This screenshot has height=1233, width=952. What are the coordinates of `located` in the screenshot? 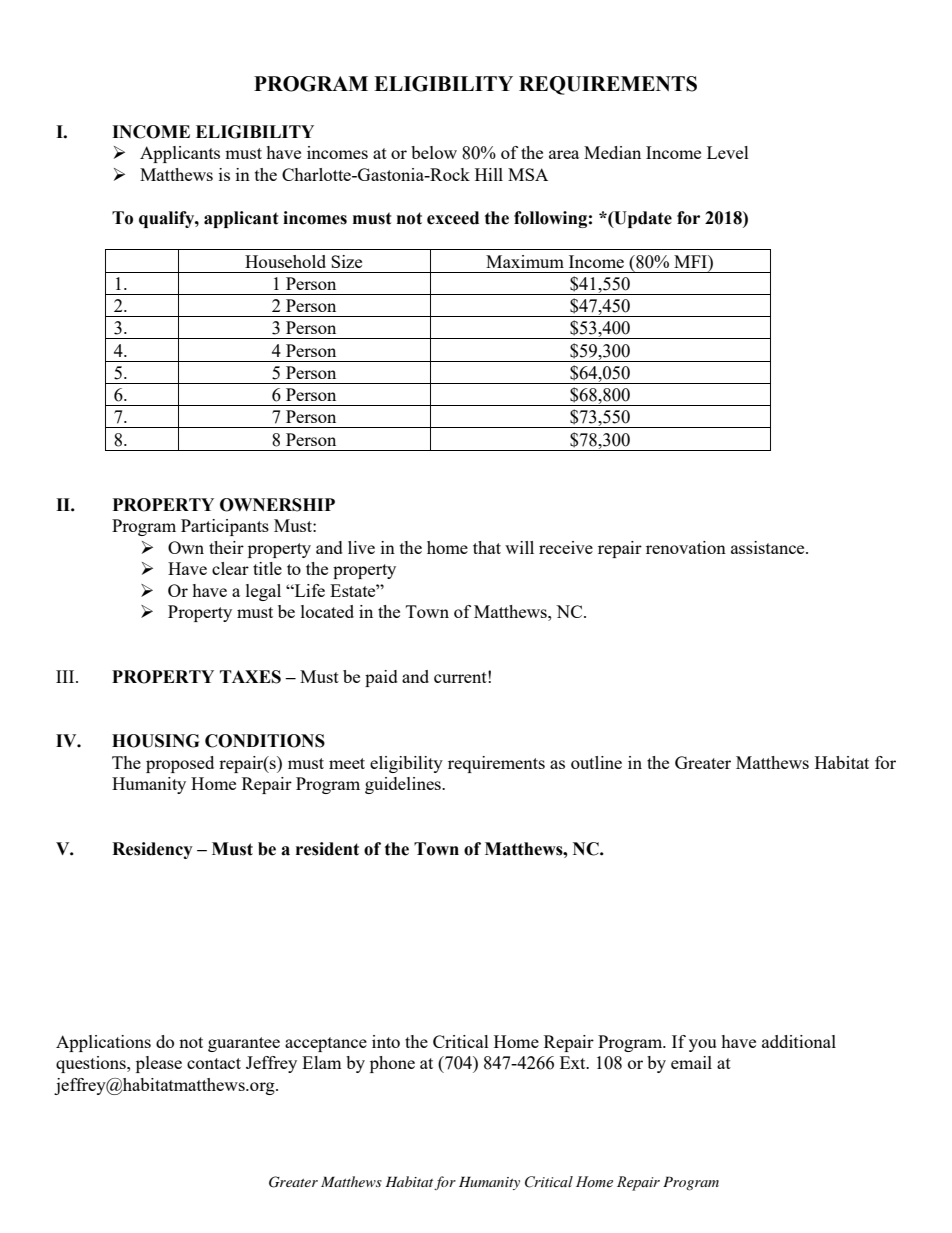 It's located at (327, 611).
